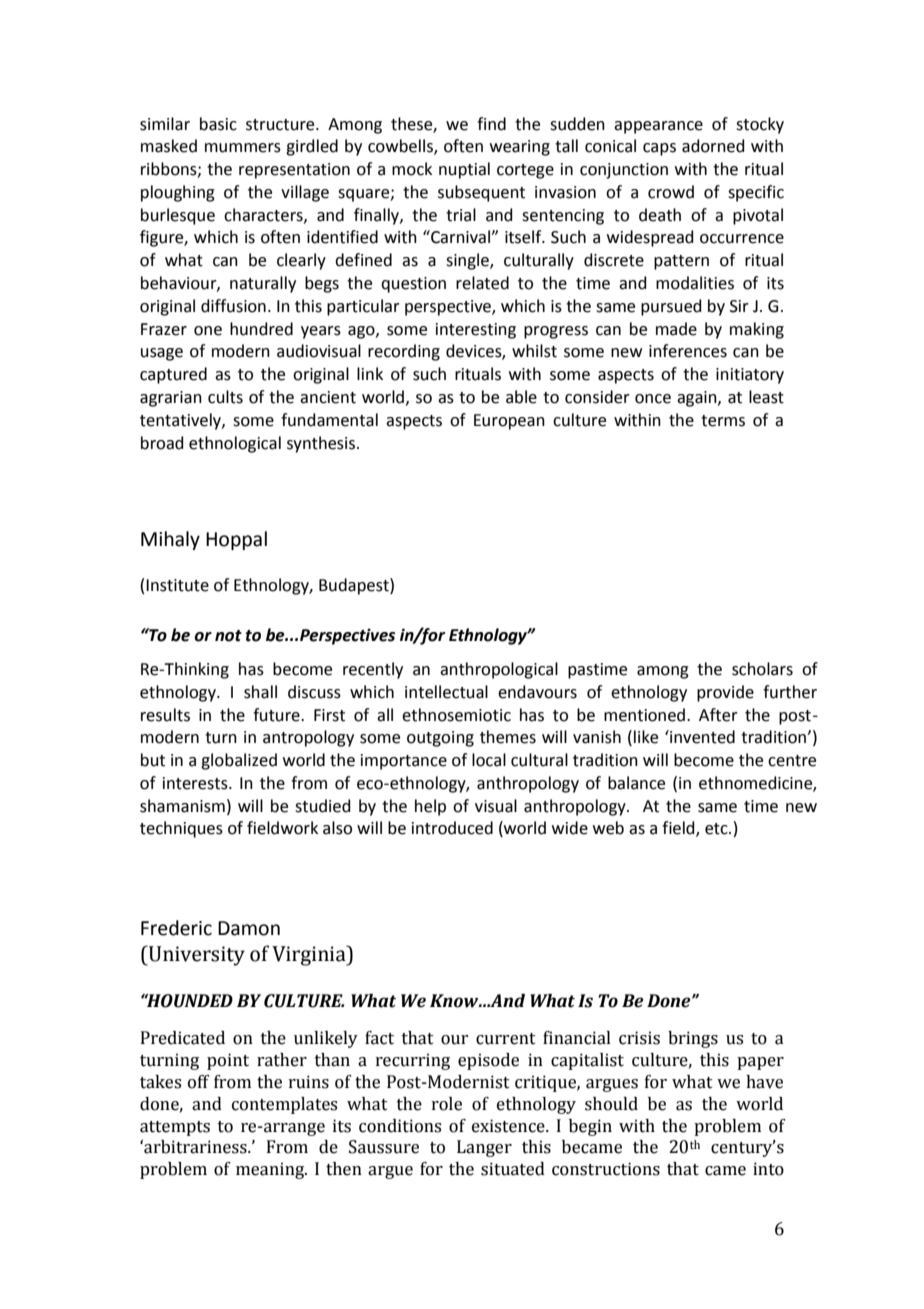 This screenshot has width=924, height=1309. What do you see at coordinates (476, 331) in the screenshot?
I see `interesting` at bounding box center [476, 331].
